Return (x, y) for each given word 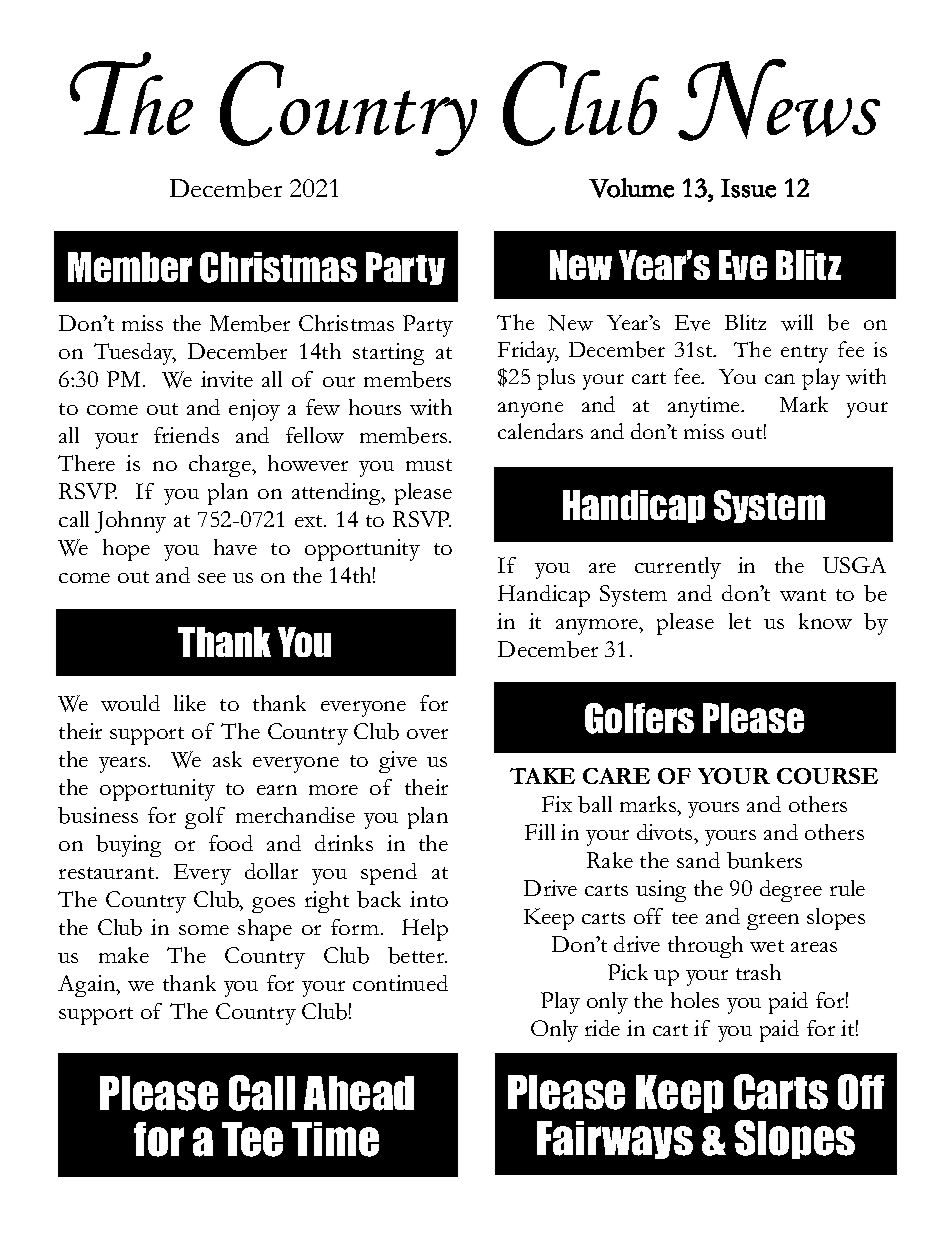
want (803, 595)
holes (695, 1000)
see (212, 578)
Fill (540, 832)
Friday (528, 352)
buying (128, 846)
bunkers (764, 860)
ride (602, 1028)
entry (804, 354)
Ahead (359, 1093)
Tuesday (135, 354)
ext (310, 521)
